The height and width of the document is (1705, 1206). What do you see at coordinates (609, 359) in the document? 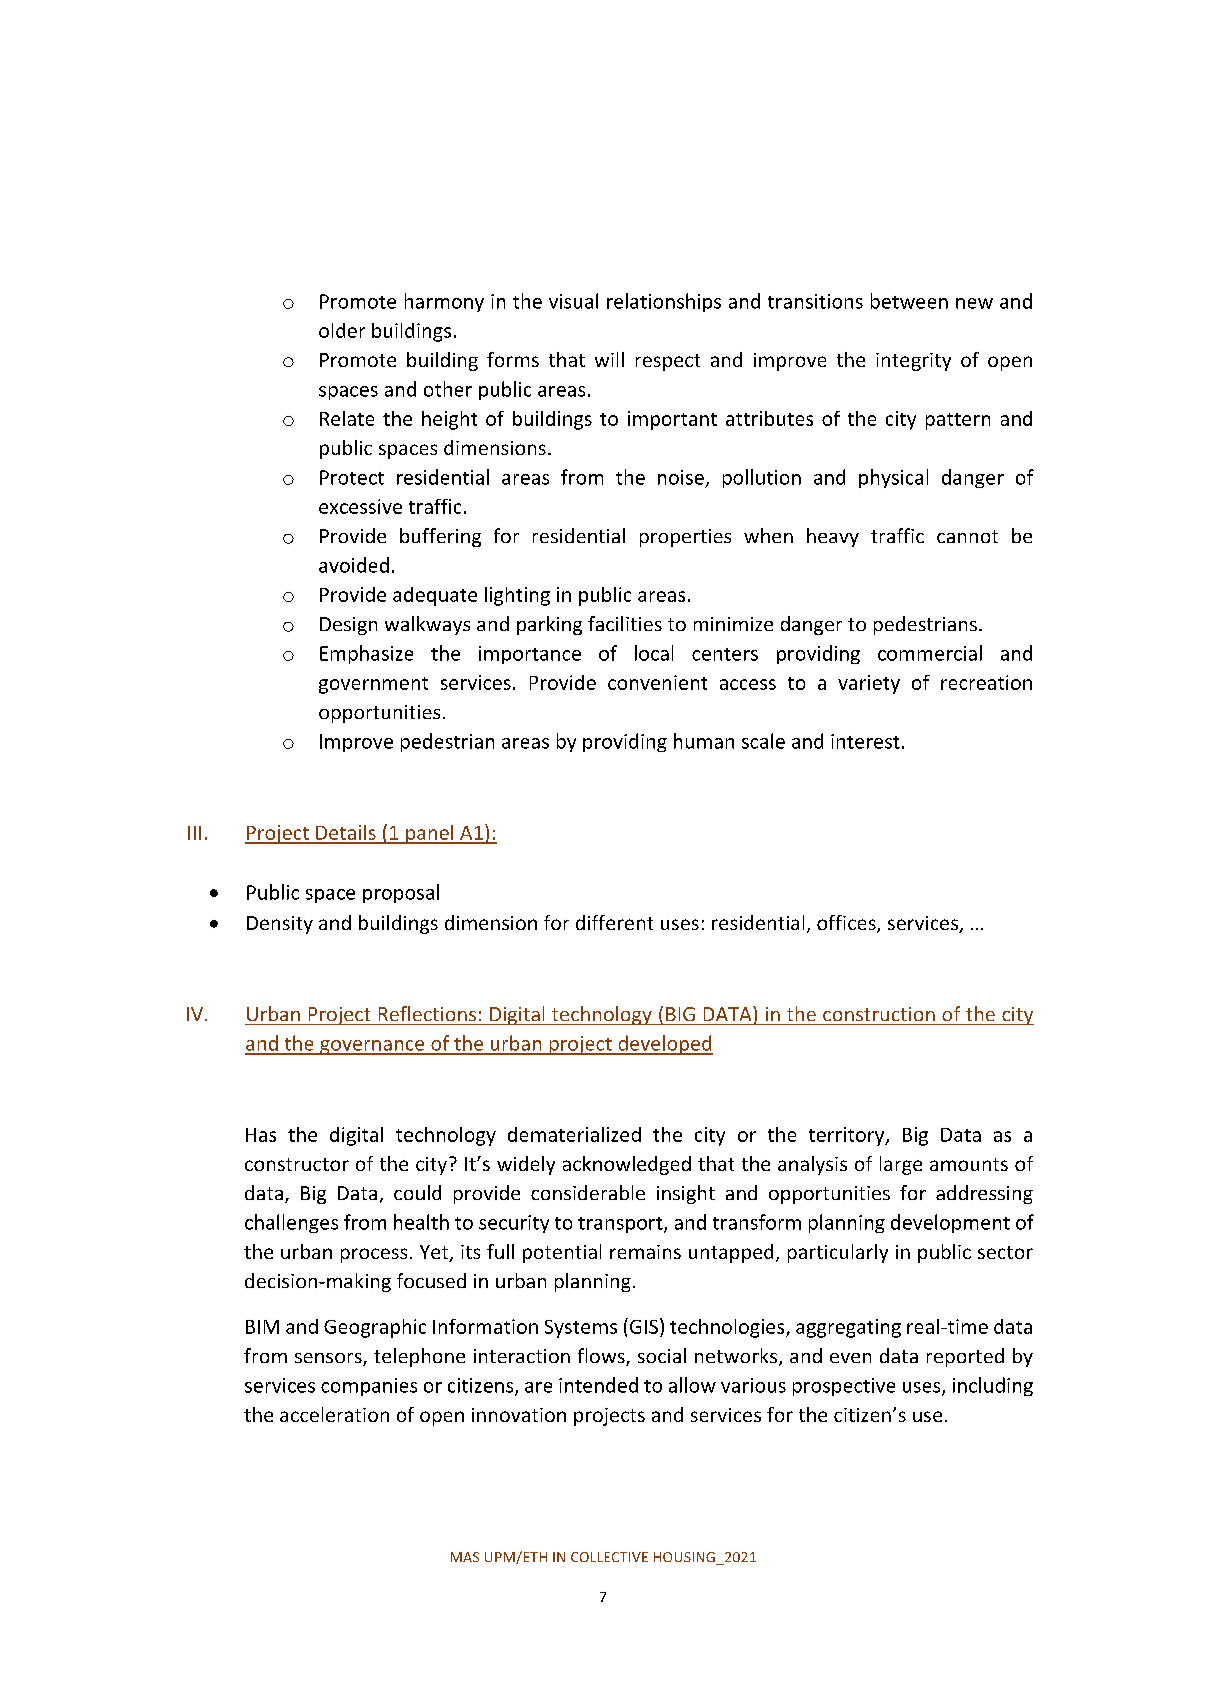
I see `will` at bounding box center [609, 359].
